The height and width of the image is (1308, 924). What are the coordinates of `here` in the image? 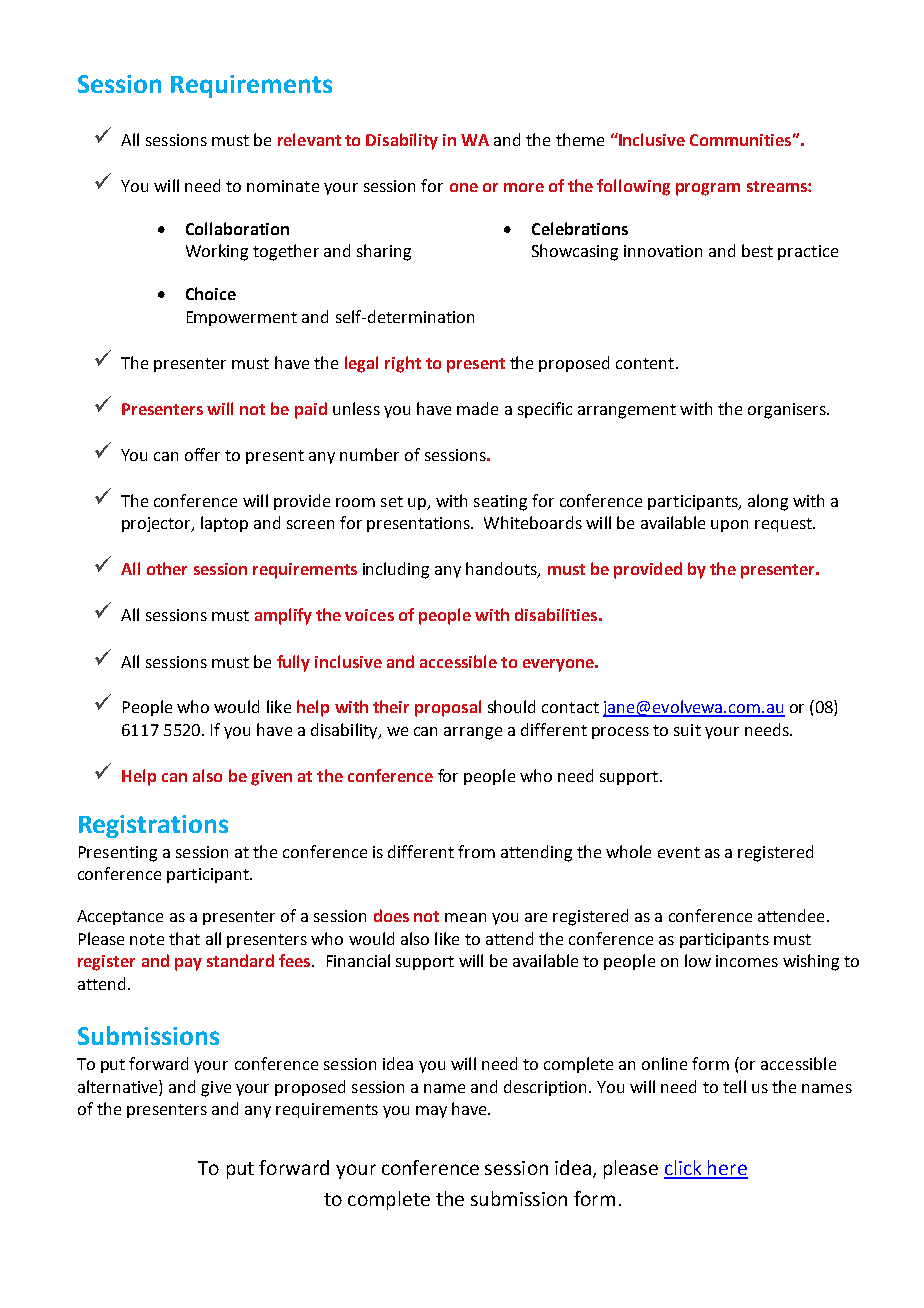 It's located at (727, 1169).
